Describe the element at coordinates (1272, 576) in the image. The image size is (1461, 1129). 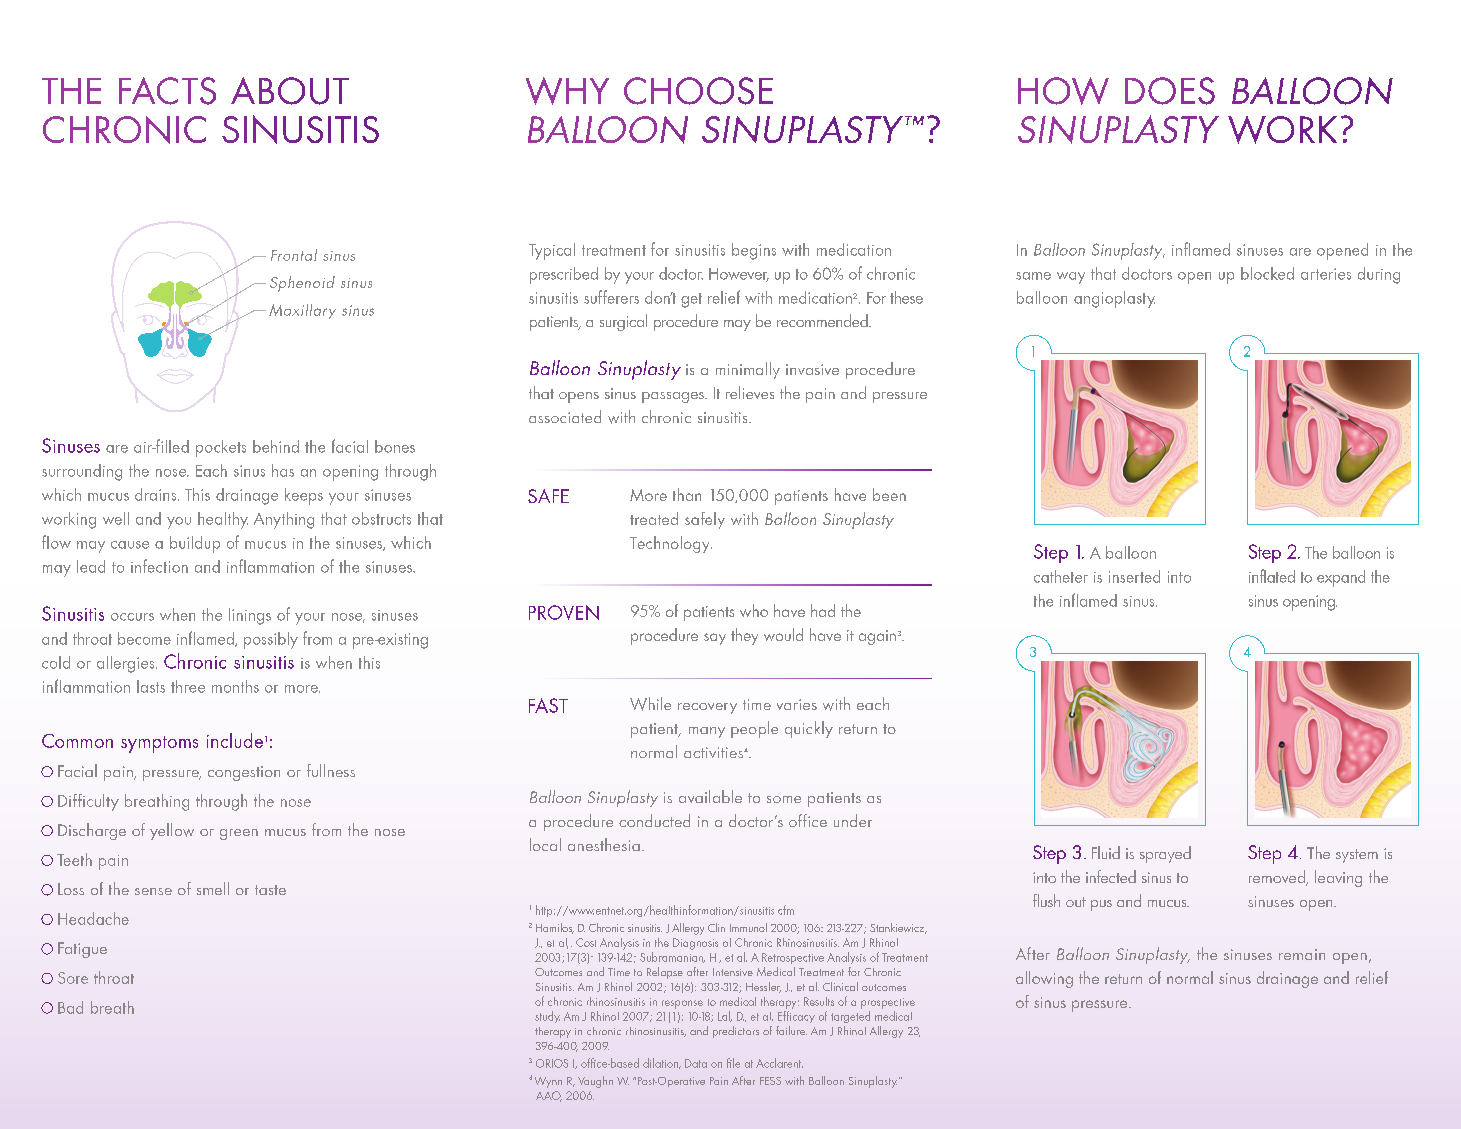
I see `inflated` at that location.
